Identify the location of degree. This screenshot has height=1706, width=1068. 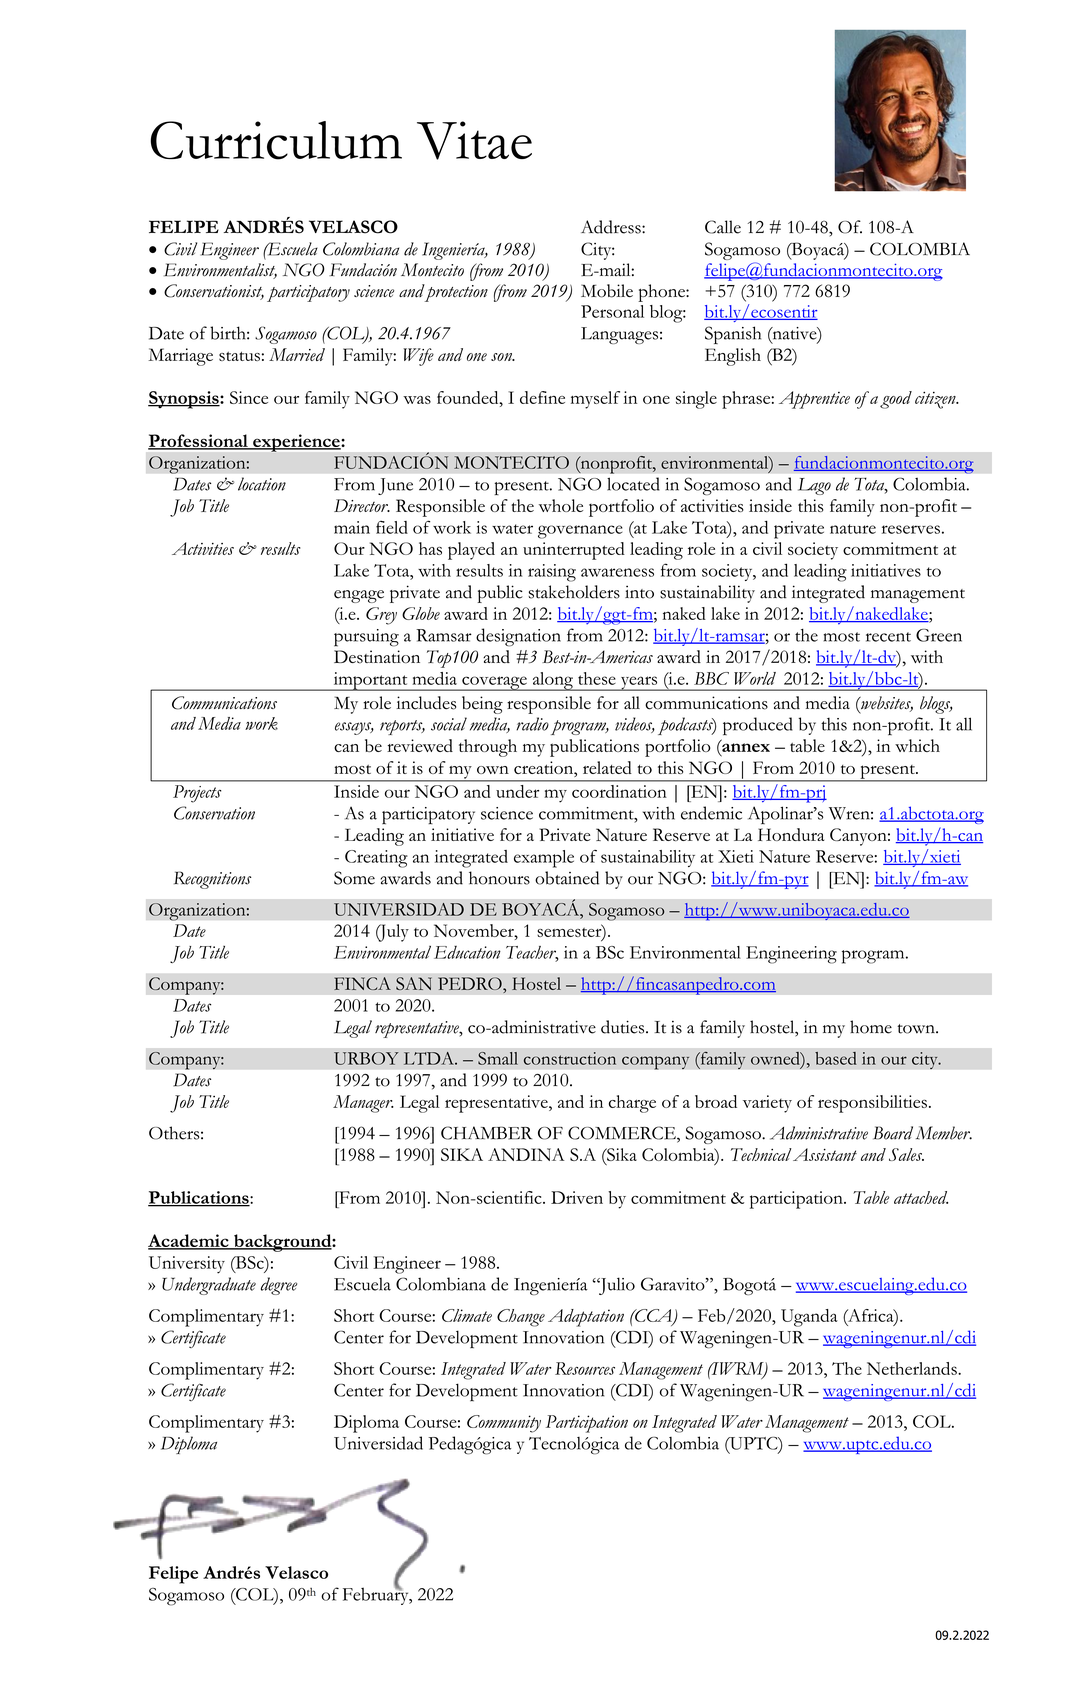
(279, 1286).
